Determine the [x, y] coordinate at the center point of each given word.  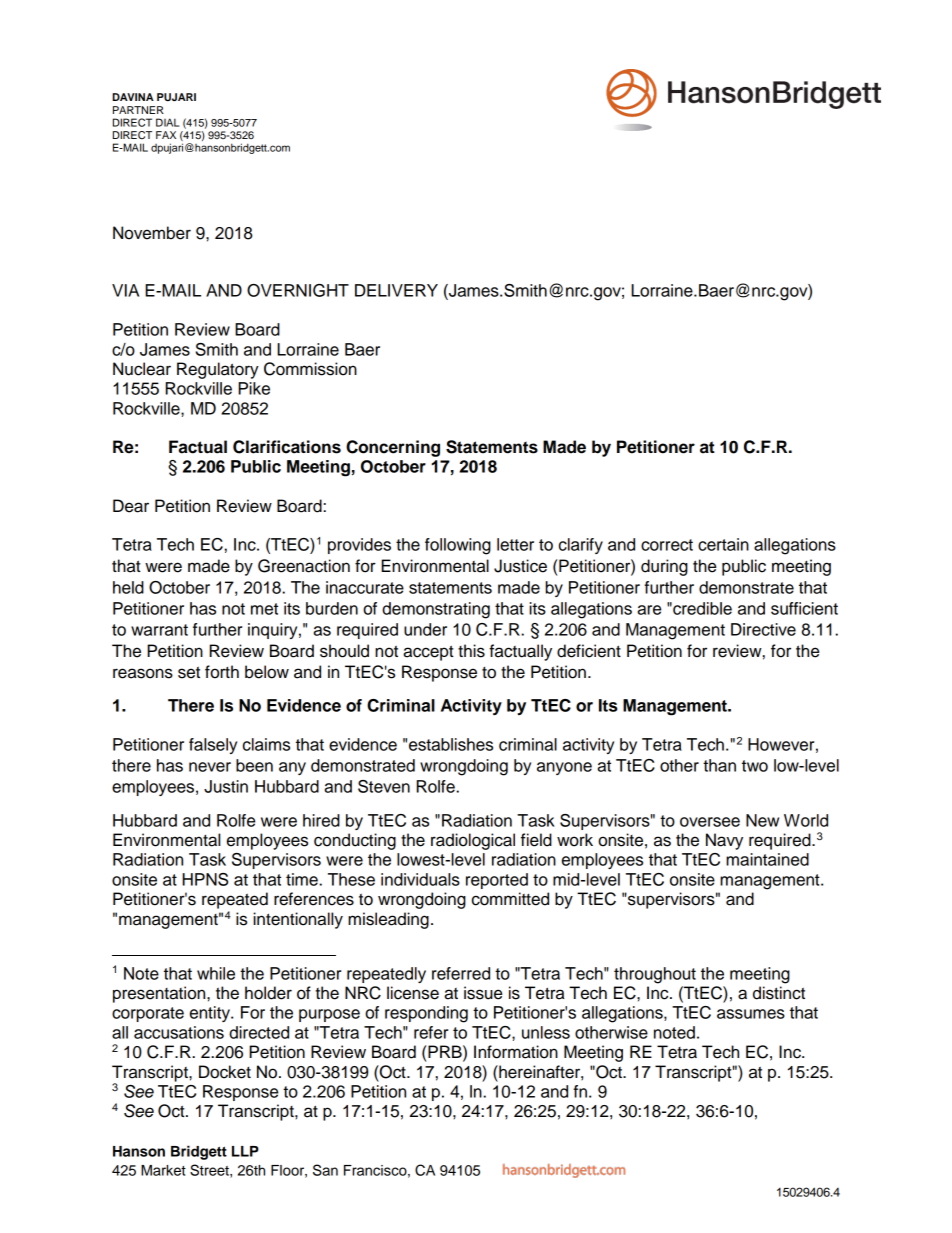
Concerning [393, 448]
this [471, 651]
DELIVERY [396, 290]
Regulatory [218, 370]
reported [497, 881]
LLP [245, 1151]
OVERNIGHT [298, 290]
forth [222, 672]
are [649, 610]
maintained [767, 859]
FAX [166, 135]
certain [723, 544]
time [302, 879]
